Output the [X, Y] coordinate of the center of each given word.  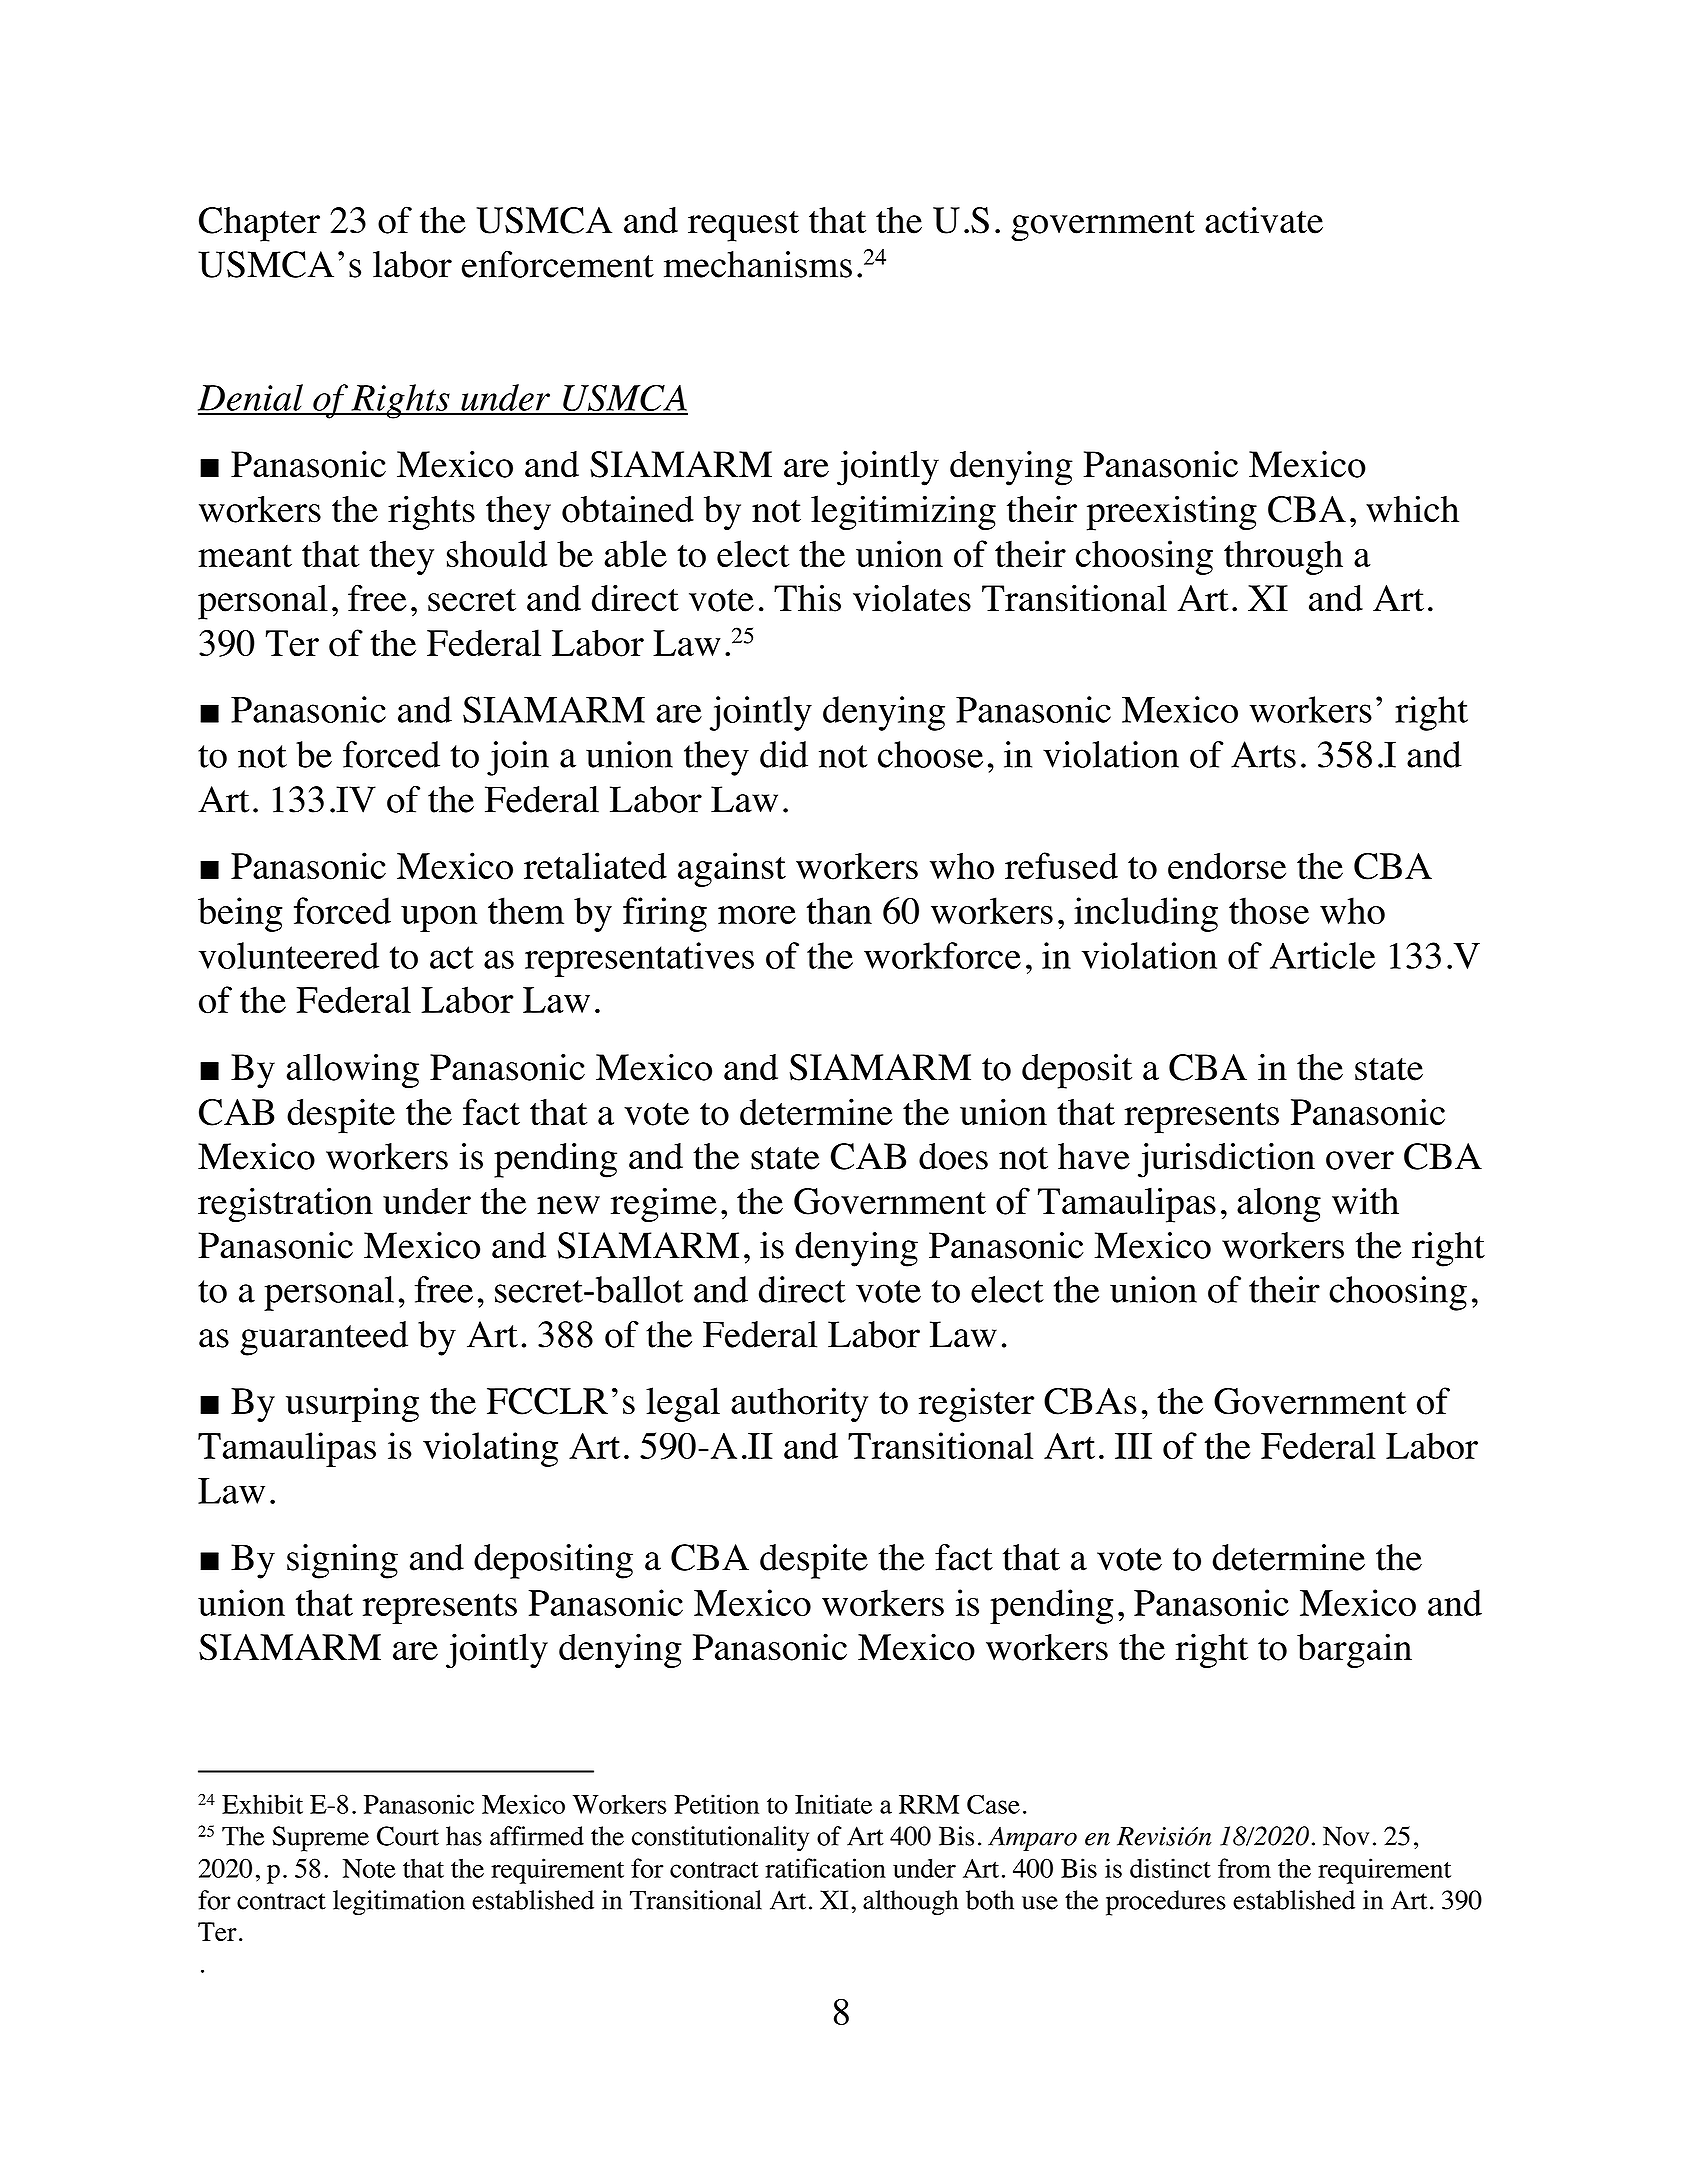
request [743, 226]
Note [369, 1868]
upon [439, 919]
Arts [1263, 754]
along [1279, 1204]
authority [799, 1404]
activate [1264, 220]
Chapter [259, 224]
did [784, 754]
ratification [825, 1868]
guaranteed [324, 1338]
